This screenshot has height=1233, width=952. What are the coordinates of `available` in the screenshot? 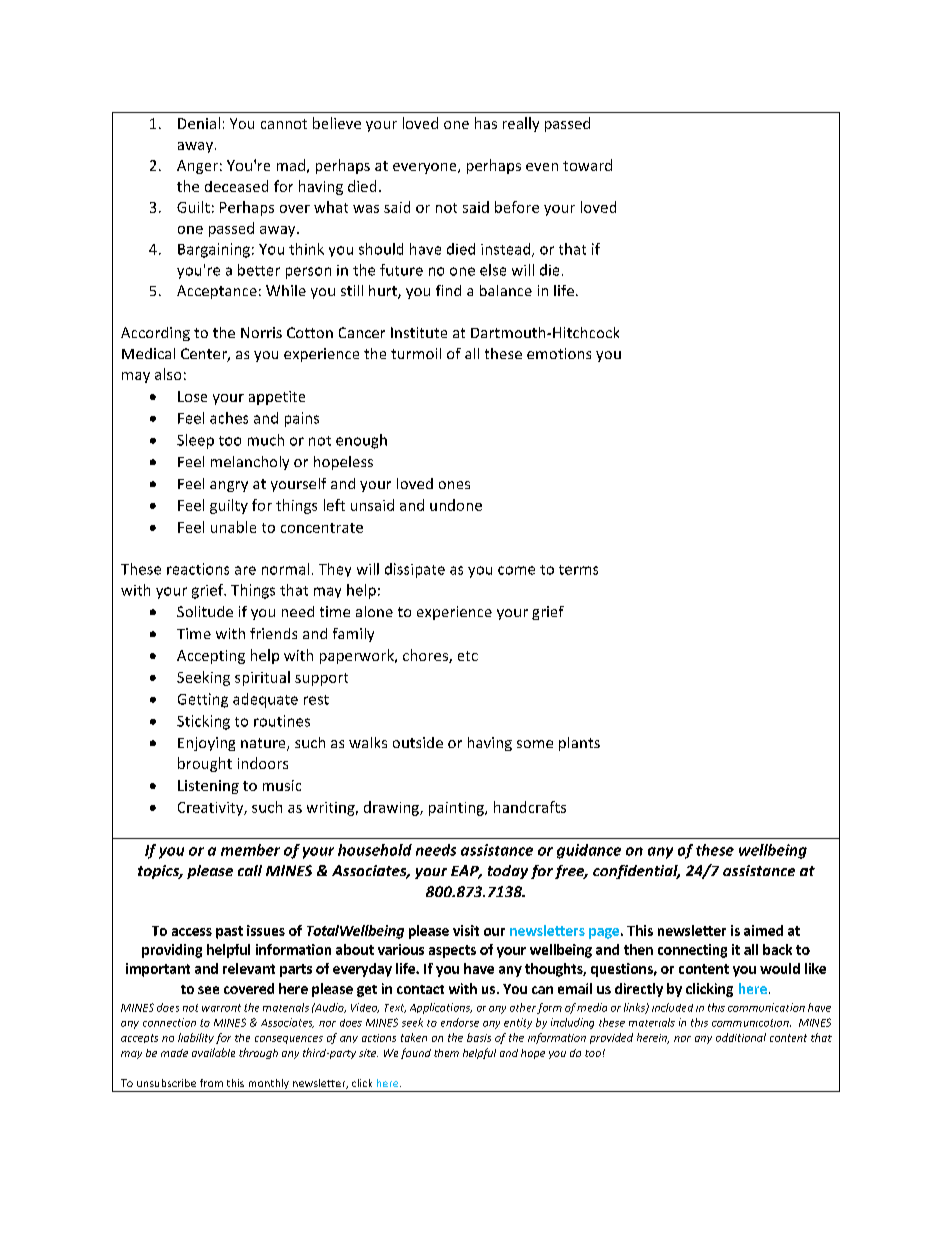 It's located at (213, 1052).
